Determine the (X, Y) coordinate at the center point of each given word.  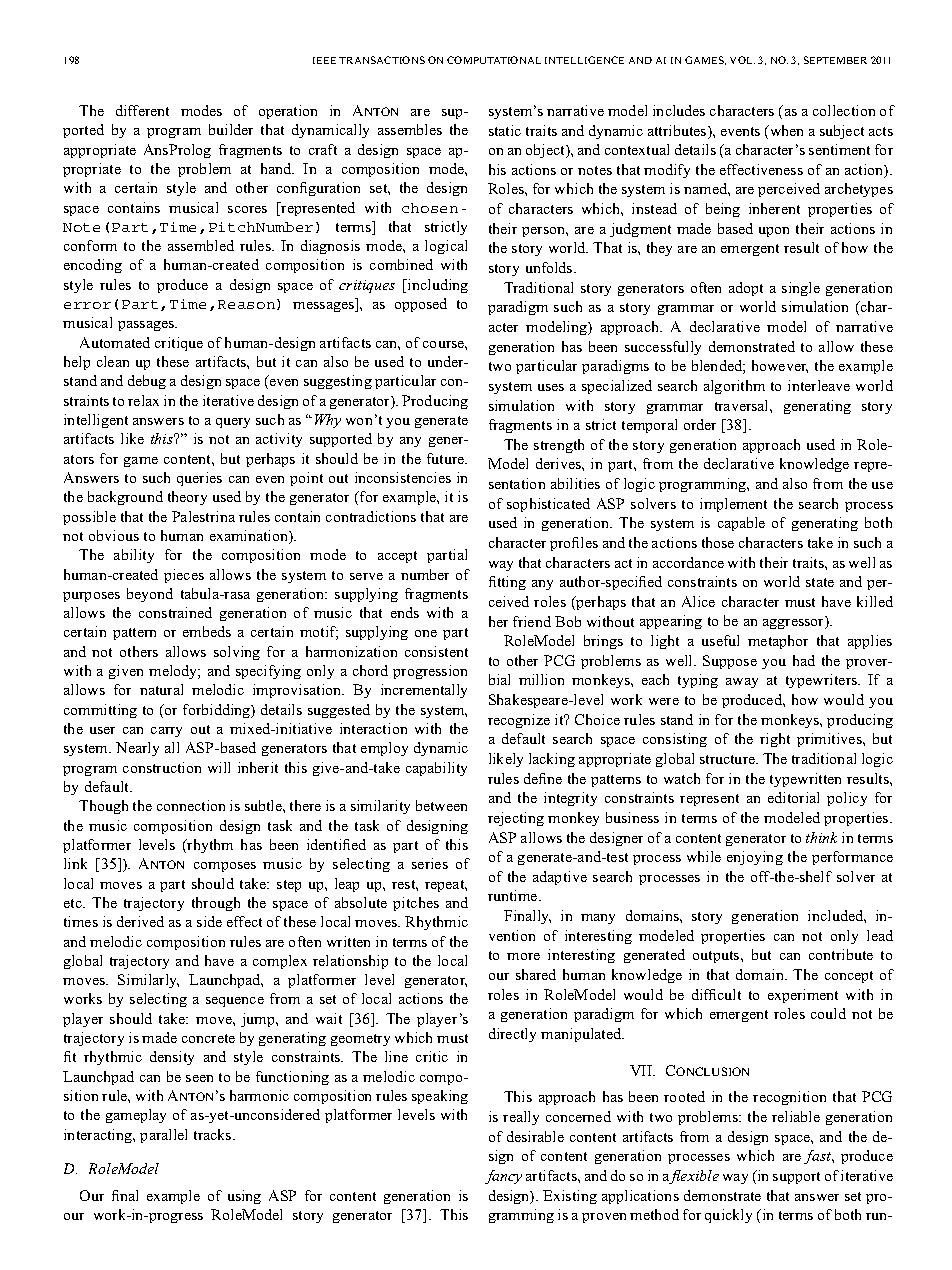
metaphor (778, 642)
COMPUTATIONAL (494, 60)
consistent (436, 651)
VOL (742, 60)
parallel (163, 1136)
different (142, 110)
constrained (175, 612)
